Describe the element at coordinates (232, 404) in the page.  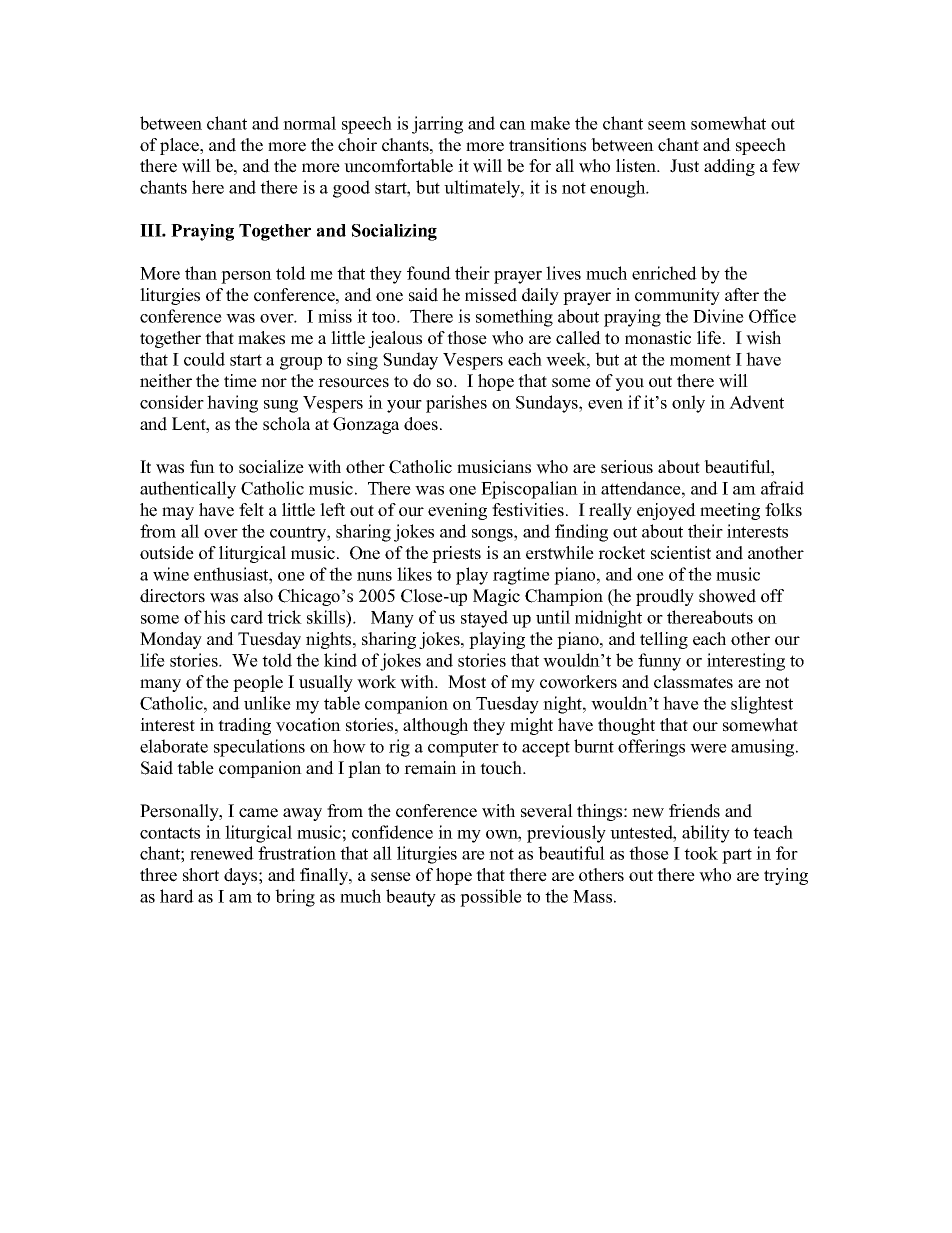
I see `having` at that location.
